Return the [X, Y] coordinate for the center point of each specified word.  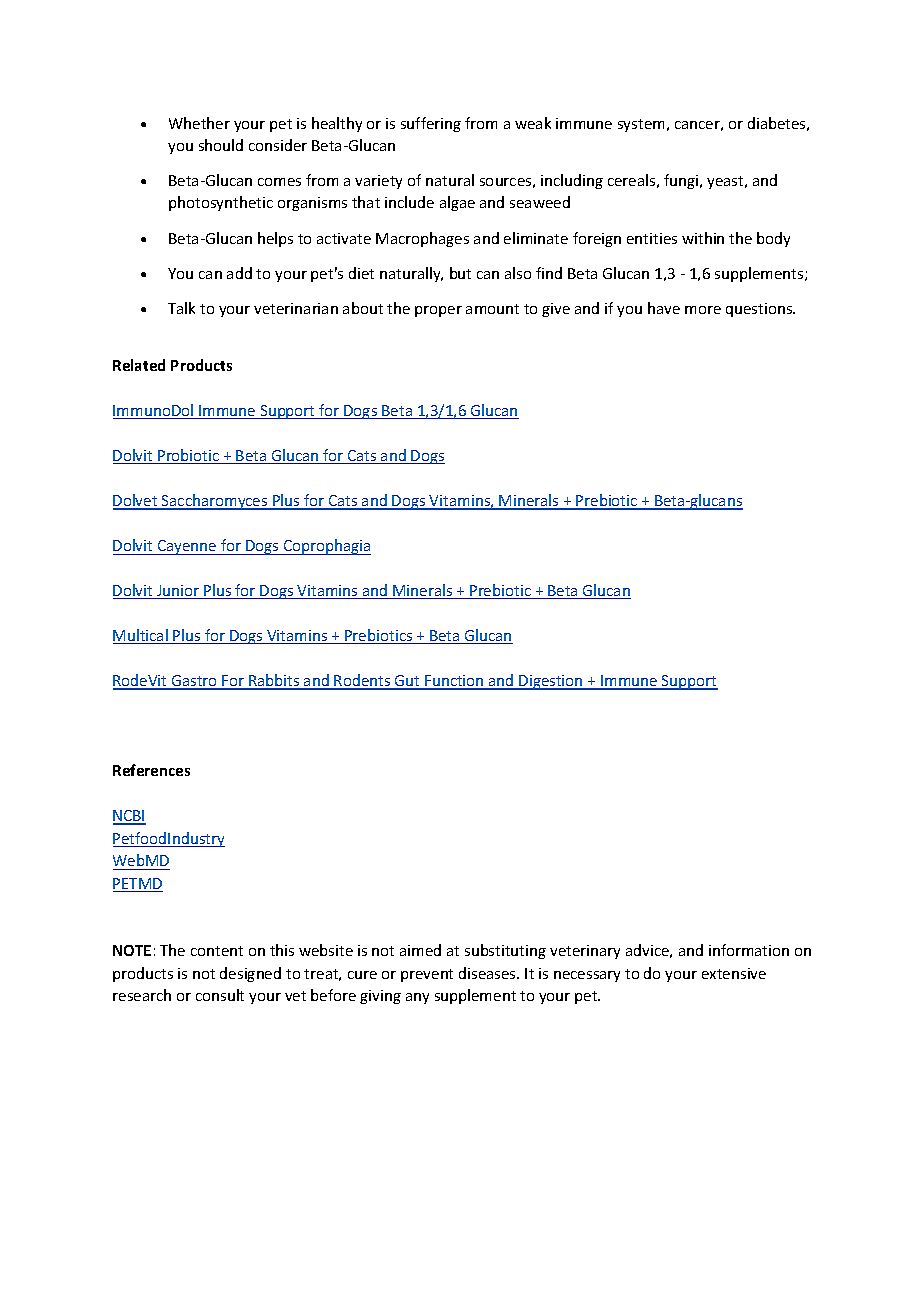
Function [454, 682]
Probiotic [189, 456]
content [217, 951]
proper [438, 311]
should [221, 145]
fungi [682, 181]
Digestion [551, 682]
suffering [431, 124]
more [703, 310]
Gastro [195, 682]
